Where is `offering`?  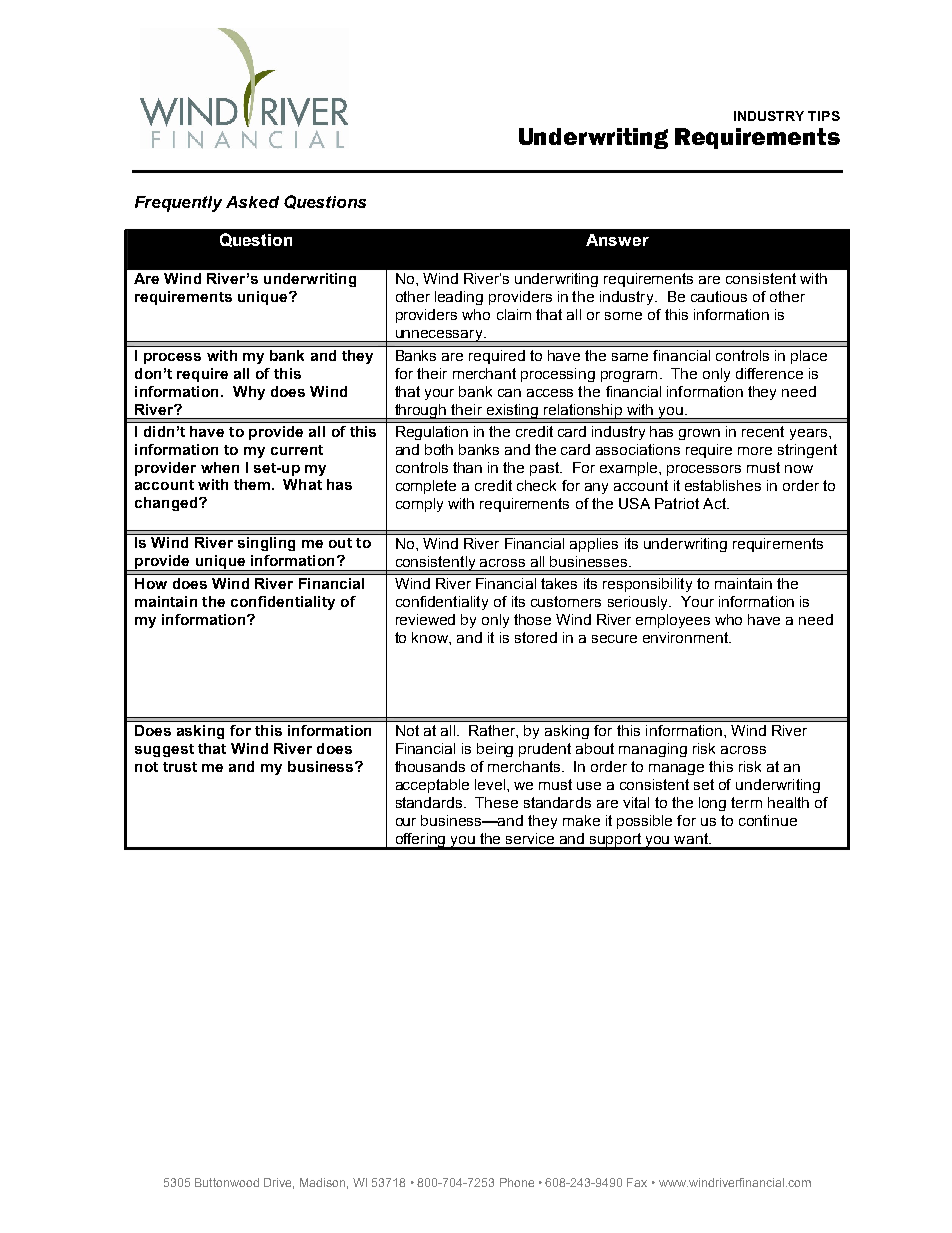 offering is located at coordinates (420, 841).
